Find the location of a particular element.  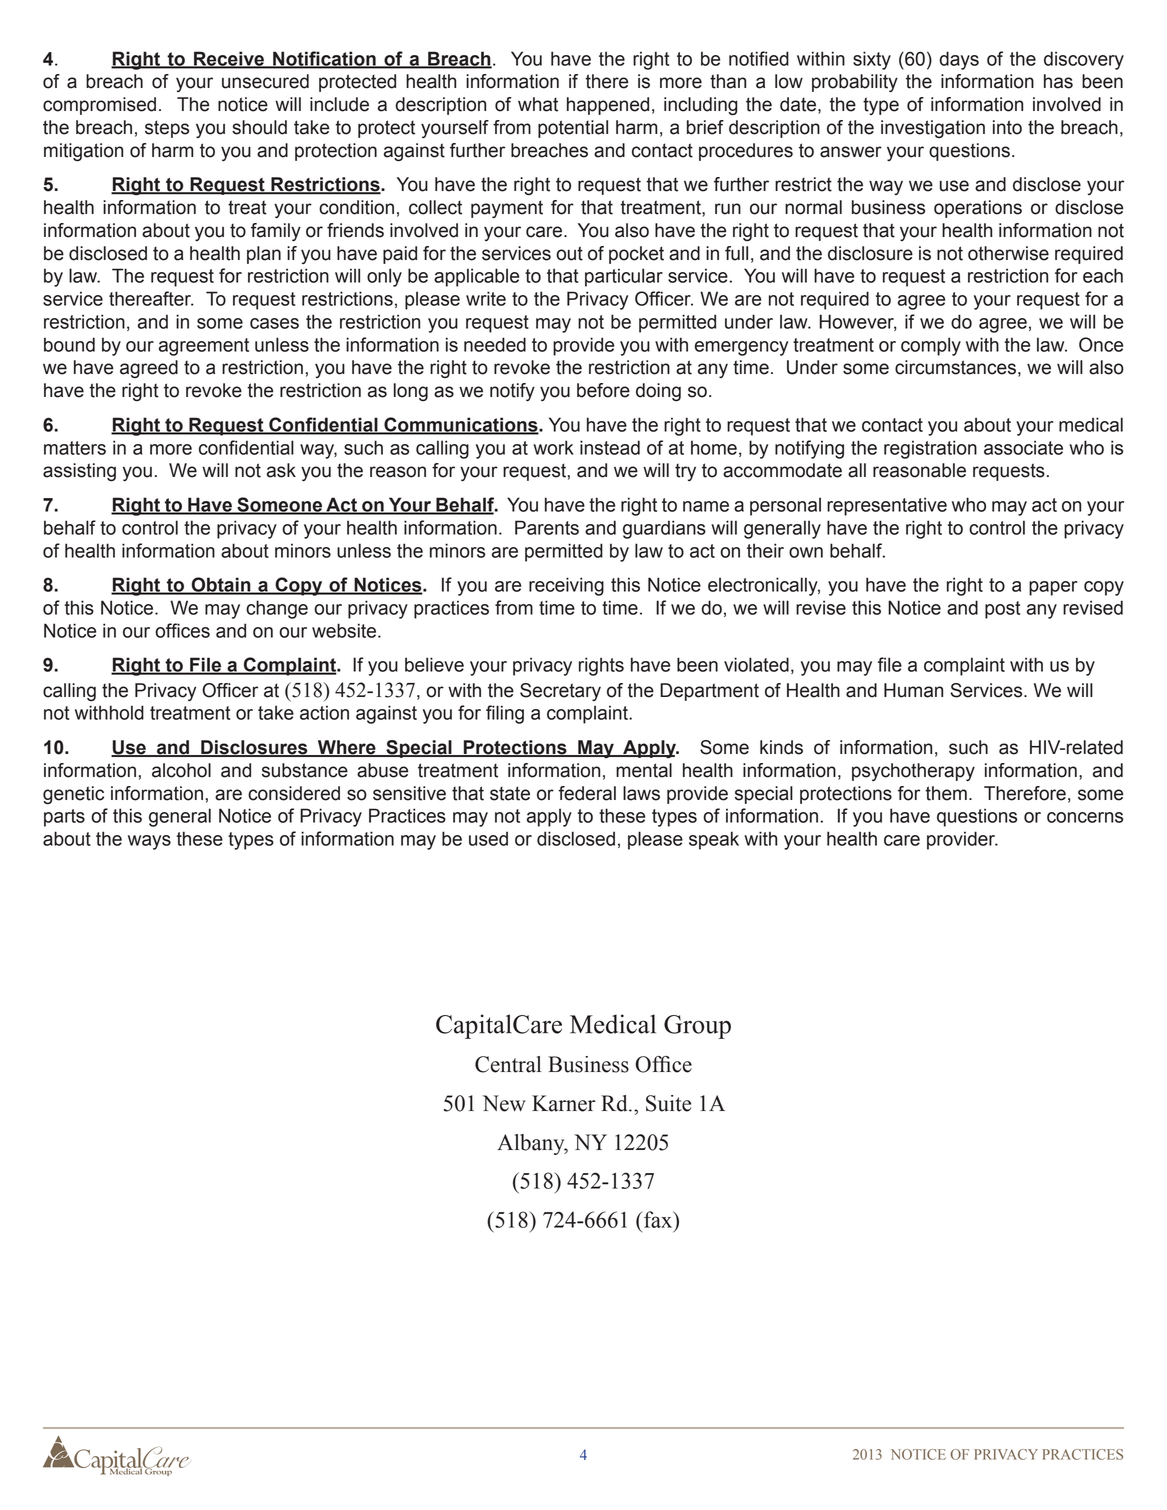

ways is located at coordinates (149, 842).
